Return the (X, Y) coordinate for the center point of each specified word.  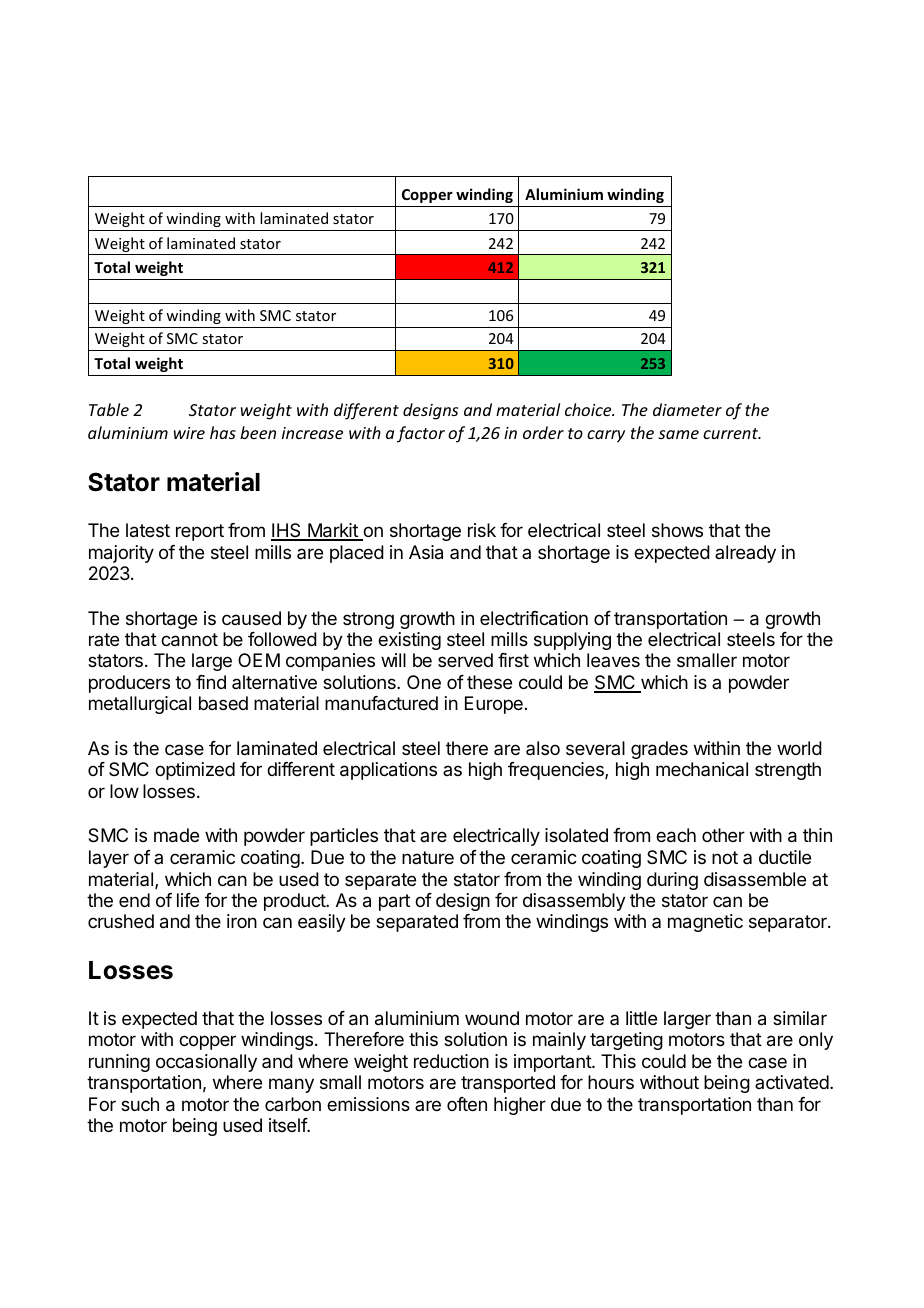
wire (189, 433)
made (176, 835)
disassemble (755, 879)
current (732, 433)
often (467, 1104)
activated (793, 1082)
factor (421, 434)
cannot (189, 640)
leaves (613, 660)
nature (428, 857)
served (465, 660)
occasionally (206, 1063)
